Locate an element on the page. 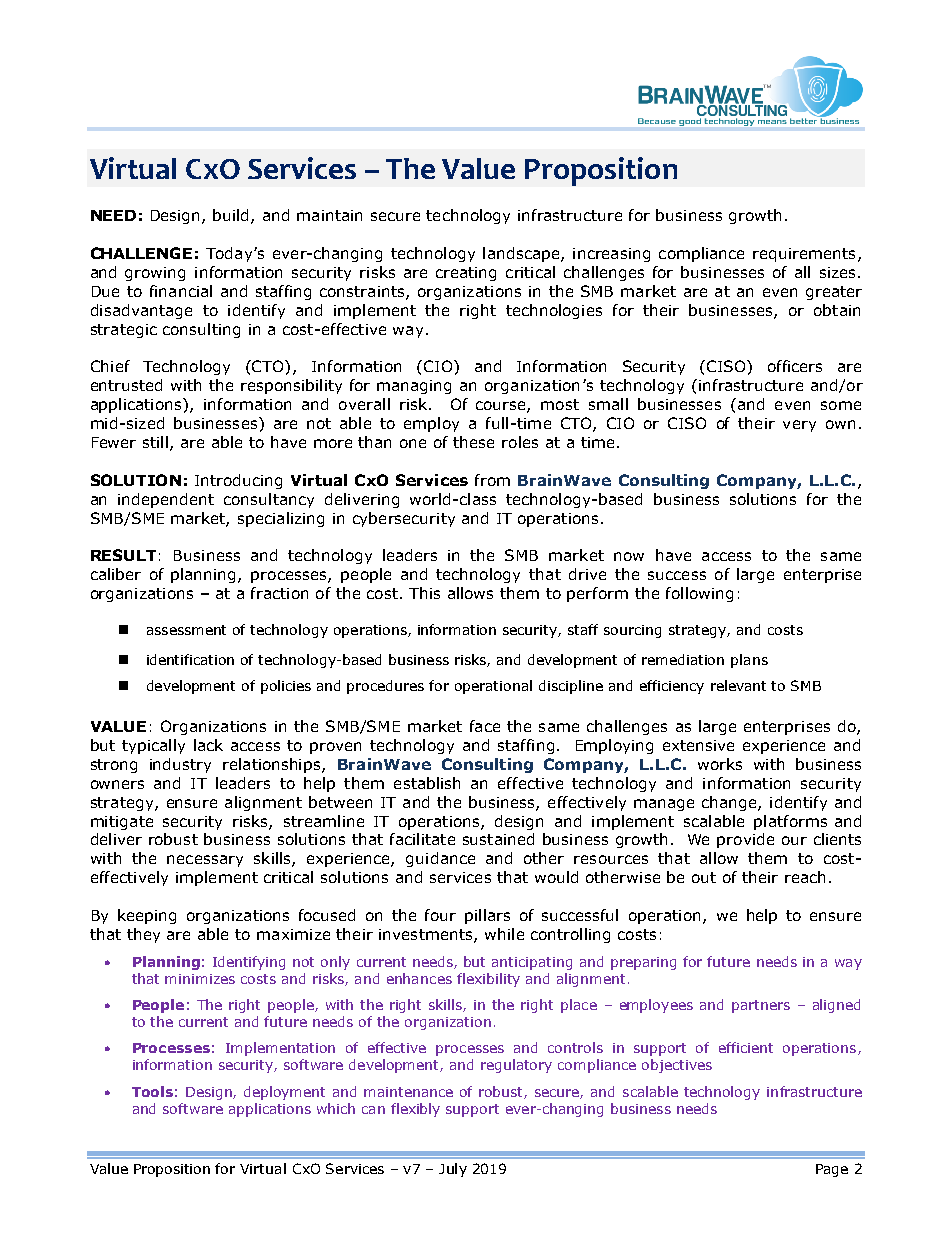 Image resolution: width=952 pixels, height=1233 pixels. out is located at coordinates (704, 877).
